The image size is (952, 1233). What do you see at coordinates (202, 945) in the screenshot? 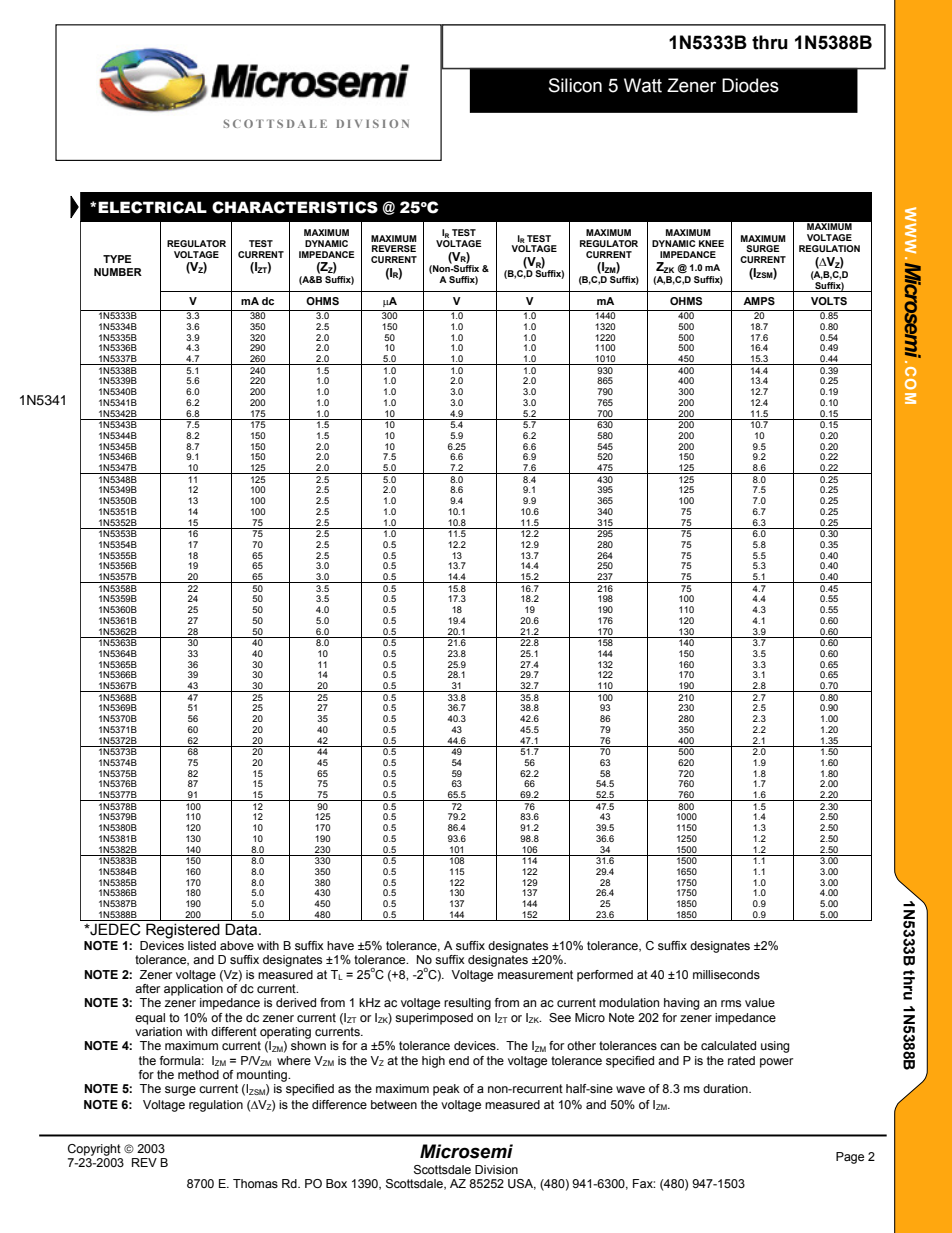
I see `listed` at bounding box center [202, 945].
